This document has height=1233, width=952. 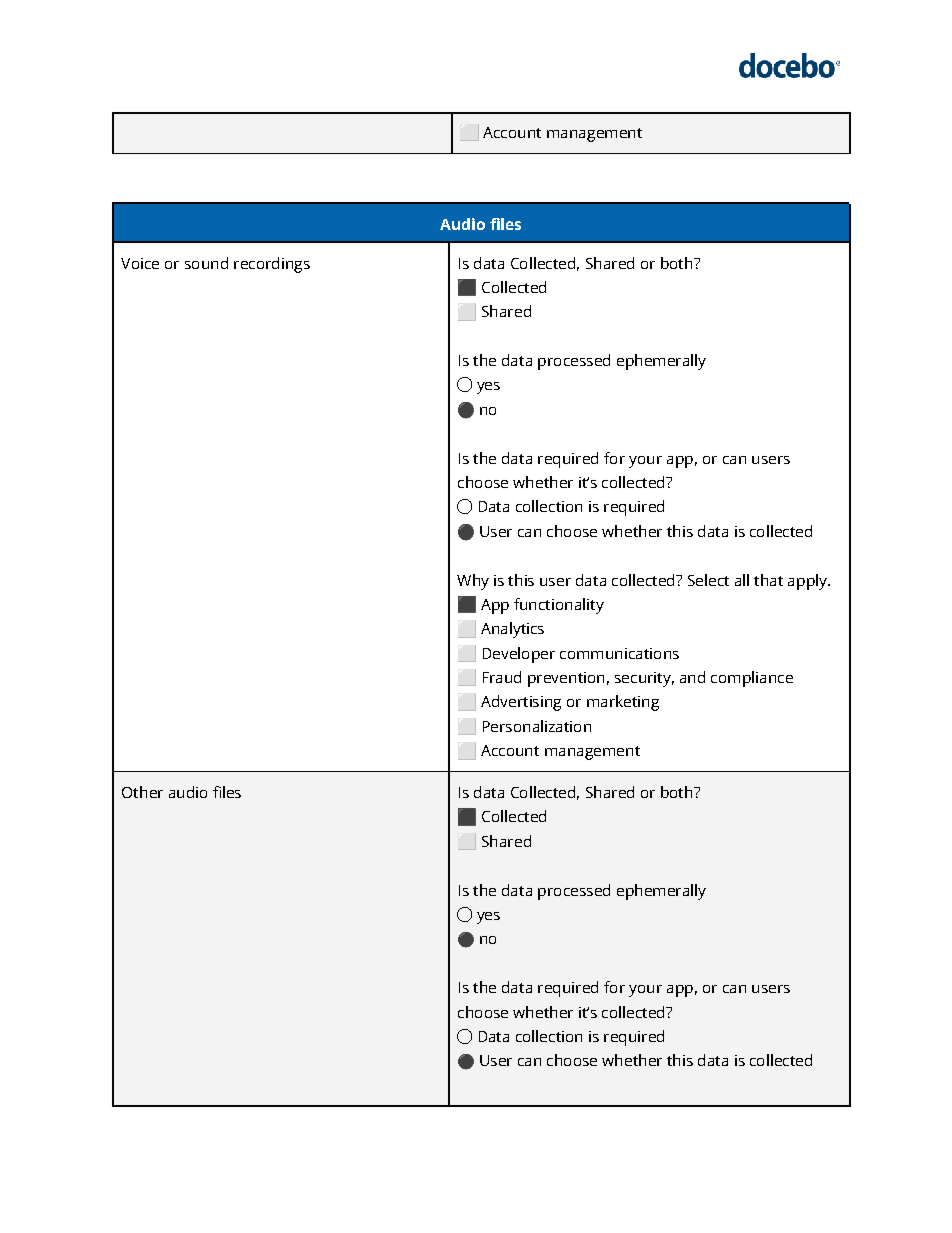 I want to click on marketing, so click(x=623, y=703).
